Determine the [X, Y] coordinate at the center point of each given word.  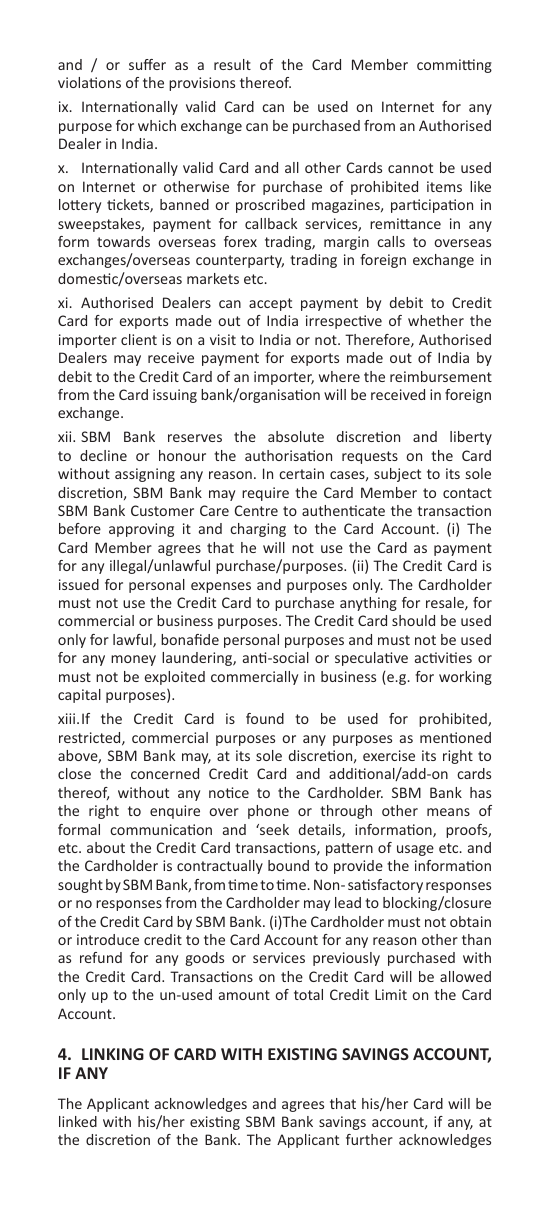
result [232, 64]
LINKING [113, 1054]
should [413, 620]
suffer [147, 64]
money [133, 660]
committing [454, 66]
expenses [221, 587]
